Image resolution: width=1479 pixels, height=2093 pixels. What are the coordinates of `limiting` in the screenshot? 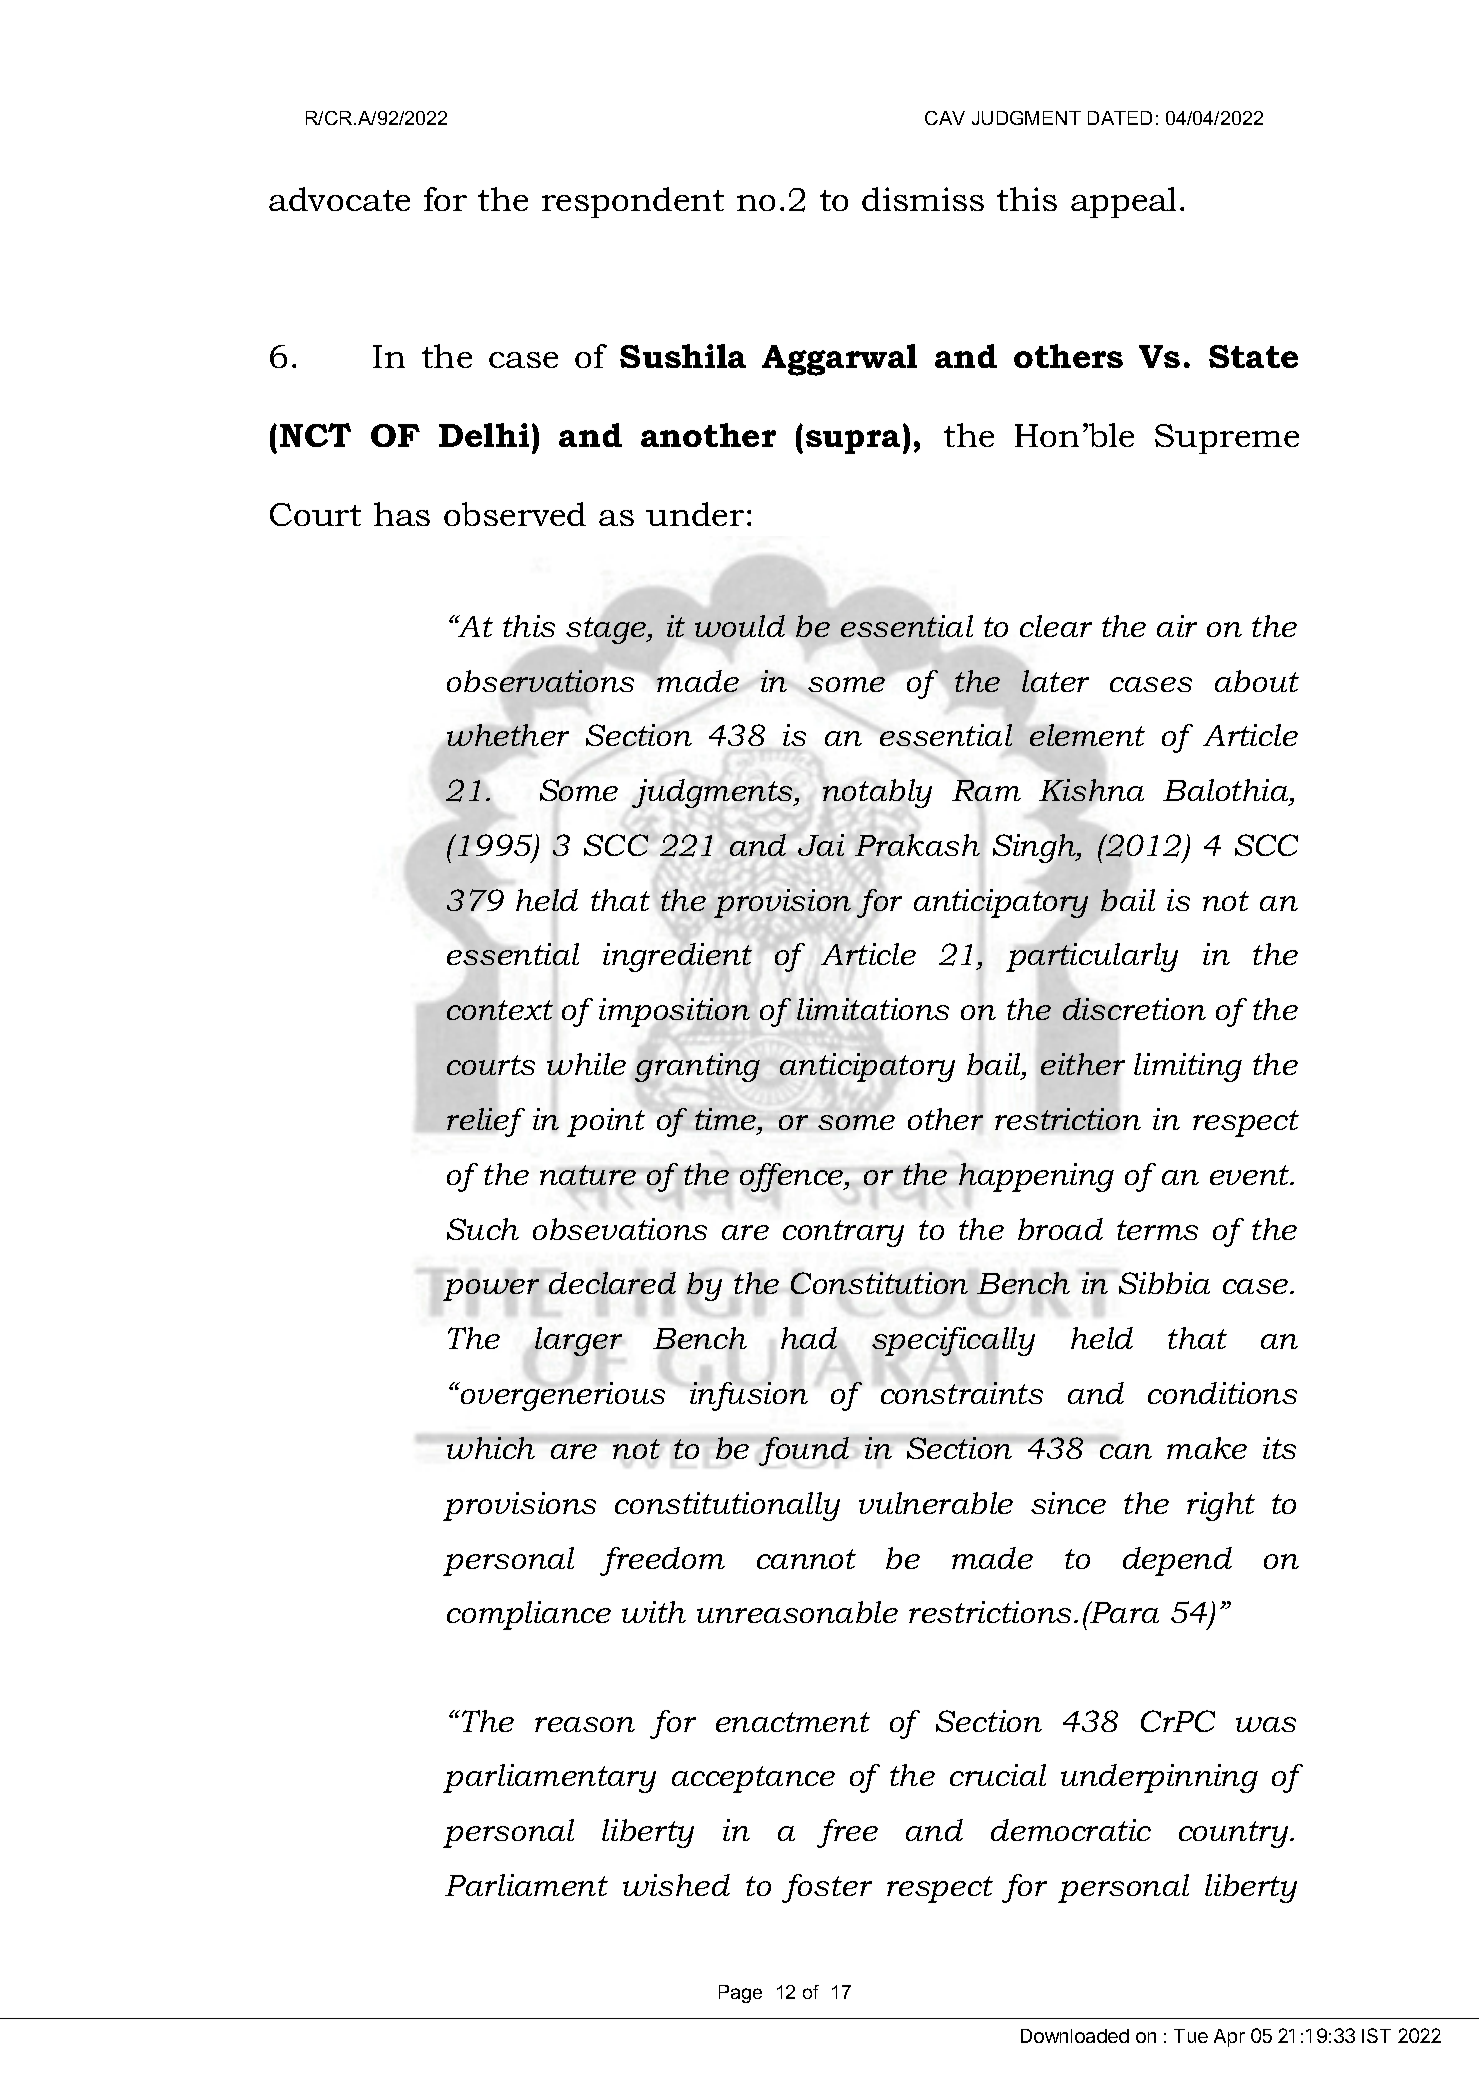 It's located at (1188, 1067).
